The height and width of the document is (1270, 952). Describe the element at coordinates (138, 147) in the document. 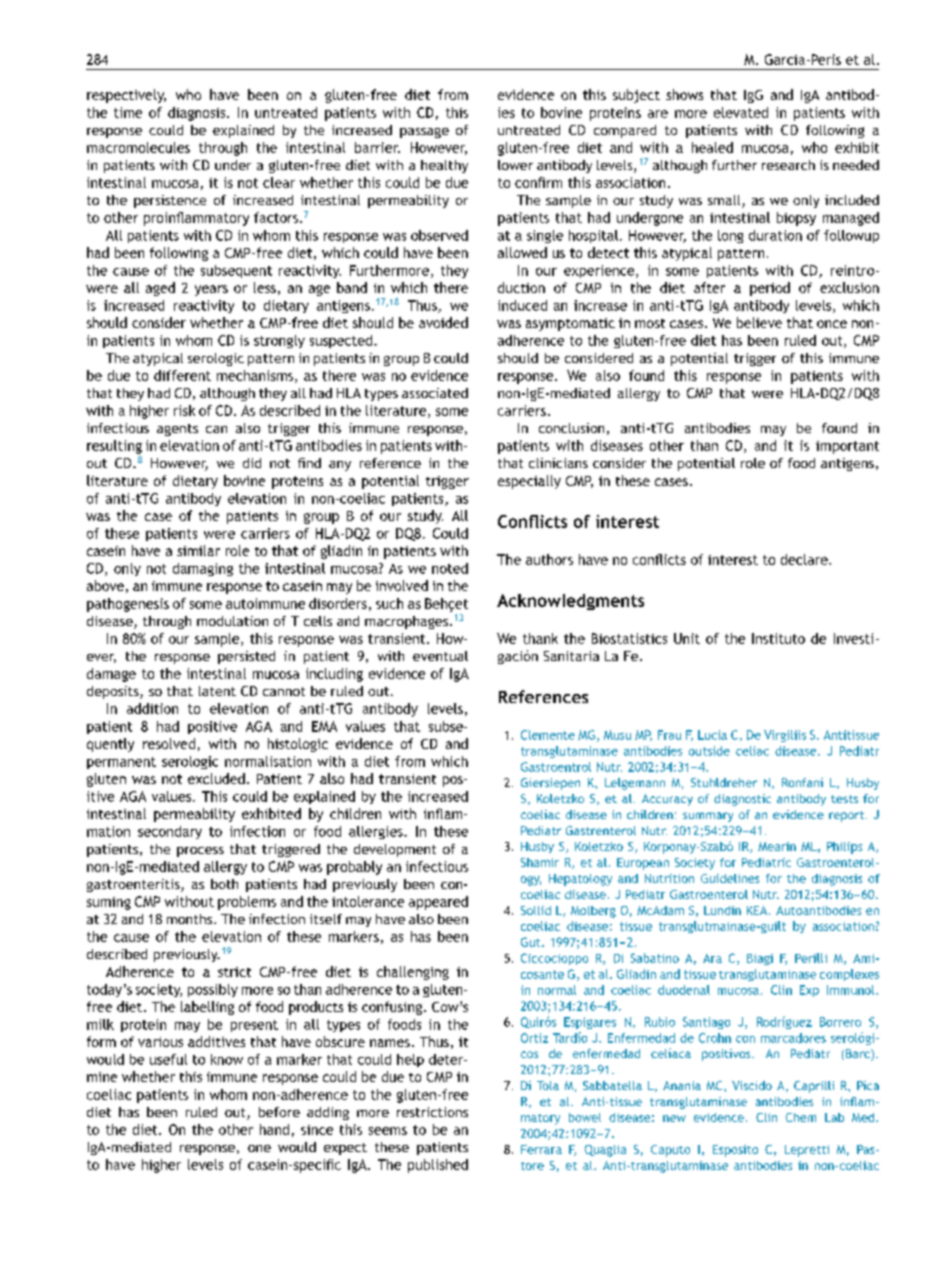

I see `macromolecules` at that location.
